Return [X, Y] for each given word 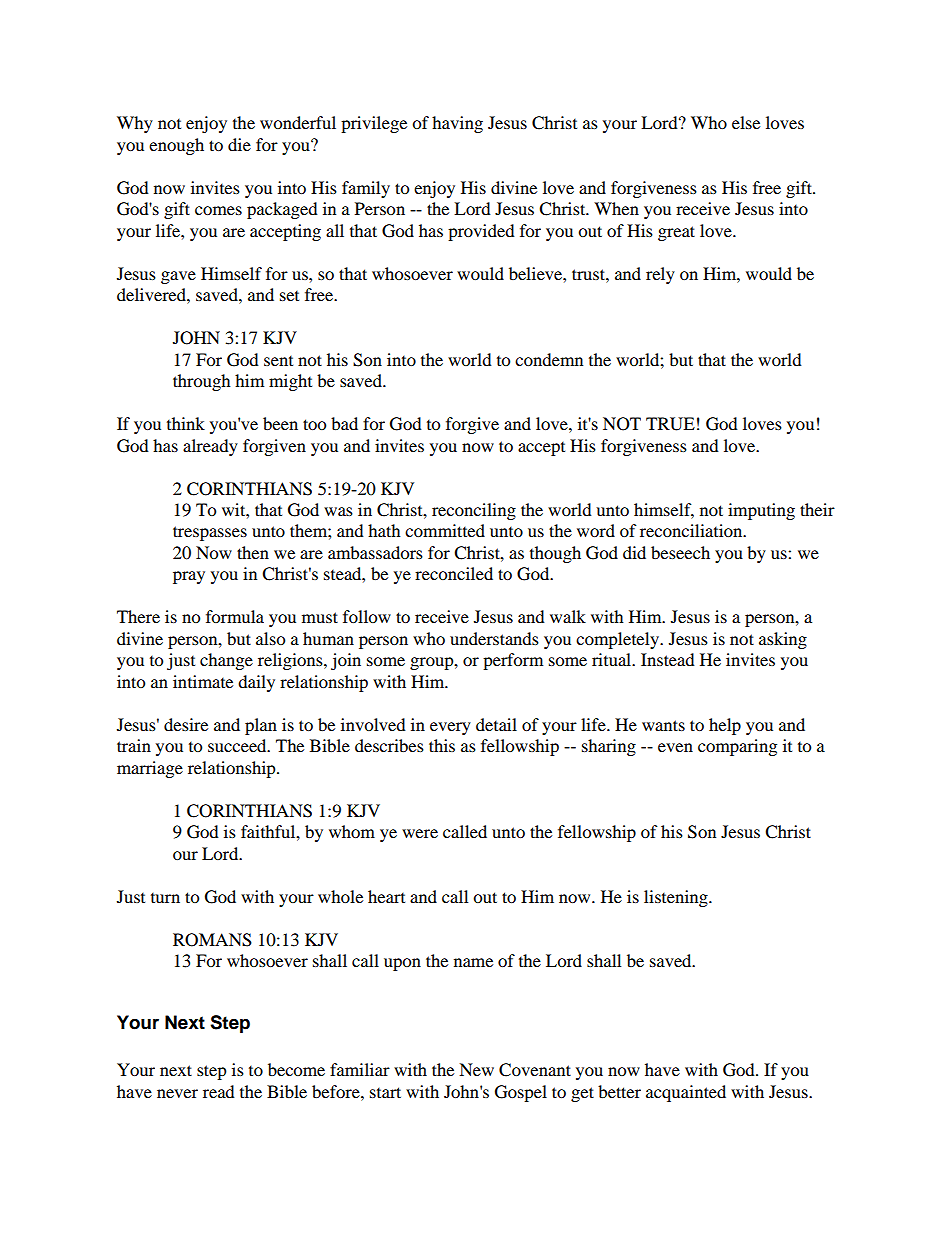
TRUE [670, 424]
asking [783, 640]
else [746, 122]
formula [235, 616]
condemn [549, 359]
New [476, 1069]
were [420, 833]
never [177, 1093]
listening [677, 898]
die [239, 144]
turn [165, 898]
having [457, 124]
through [202, 382]
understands [494, 638]
